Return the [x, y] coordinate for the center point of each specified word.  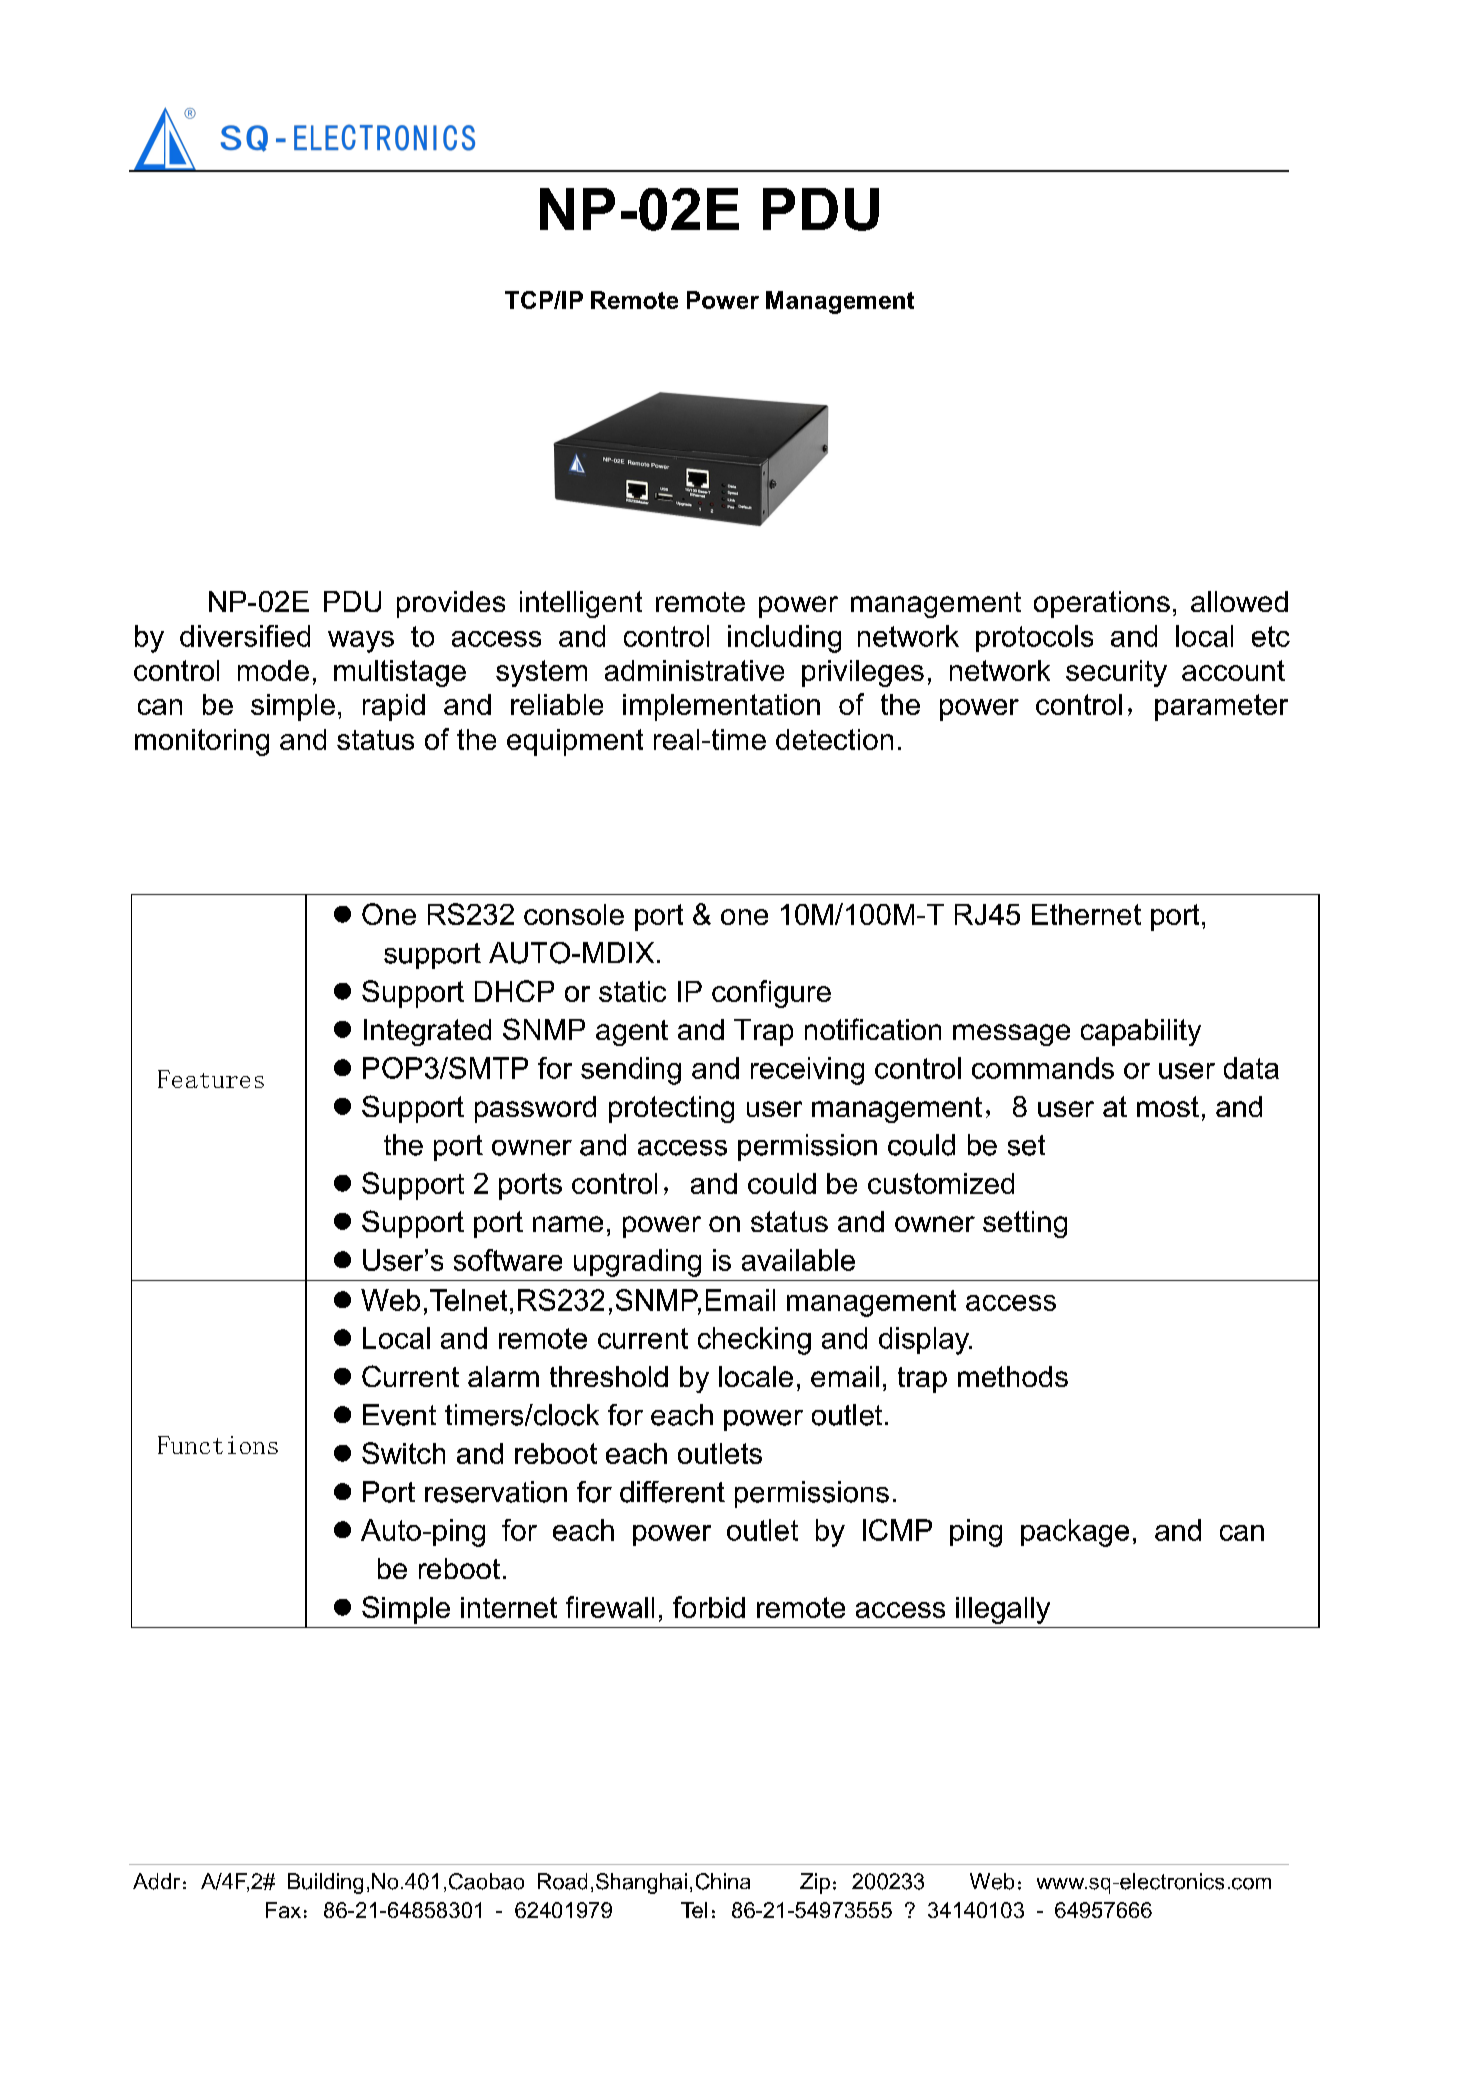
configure [771, 994]
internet [509, 1607]
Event [399, 1415]
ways [361, 642]
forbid [709, 1607]
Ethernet [1086, 914]
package [1075, 1533]
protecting [671, 1109]
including [784, 639]
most [1168, 1106]
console [574, 914]
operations [1102, 604]
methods [1013, 1376]
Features [211, 1079]
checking [754, 1341]
